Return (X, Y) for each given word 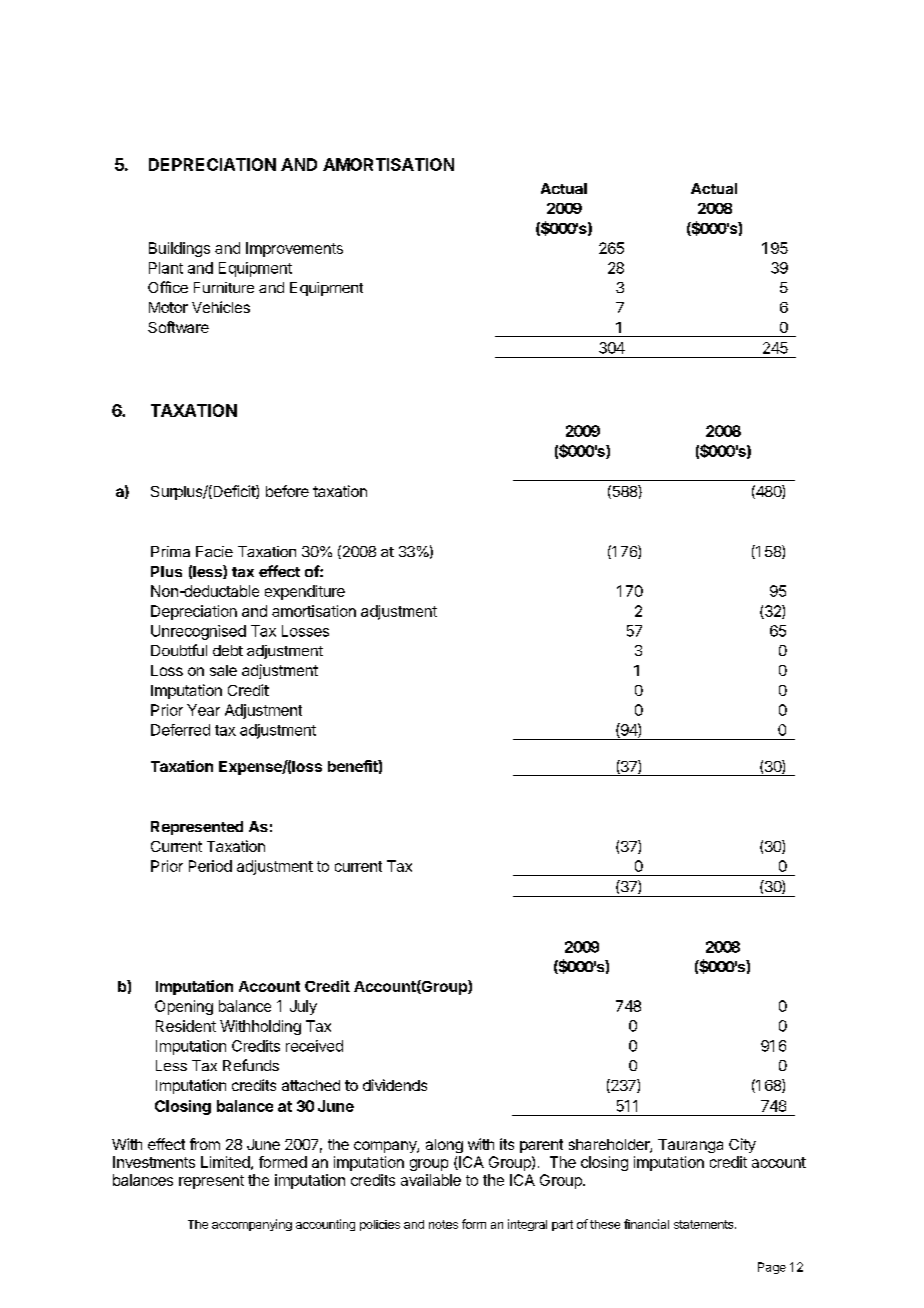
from (205, 1144)
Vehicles (221, 307)
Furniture (224, 287)
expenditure (305, 592)
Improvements (294, 249)
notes (443, 1224)
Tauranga (690, 1146)
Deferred (180, 730)
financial (646, 1224)
